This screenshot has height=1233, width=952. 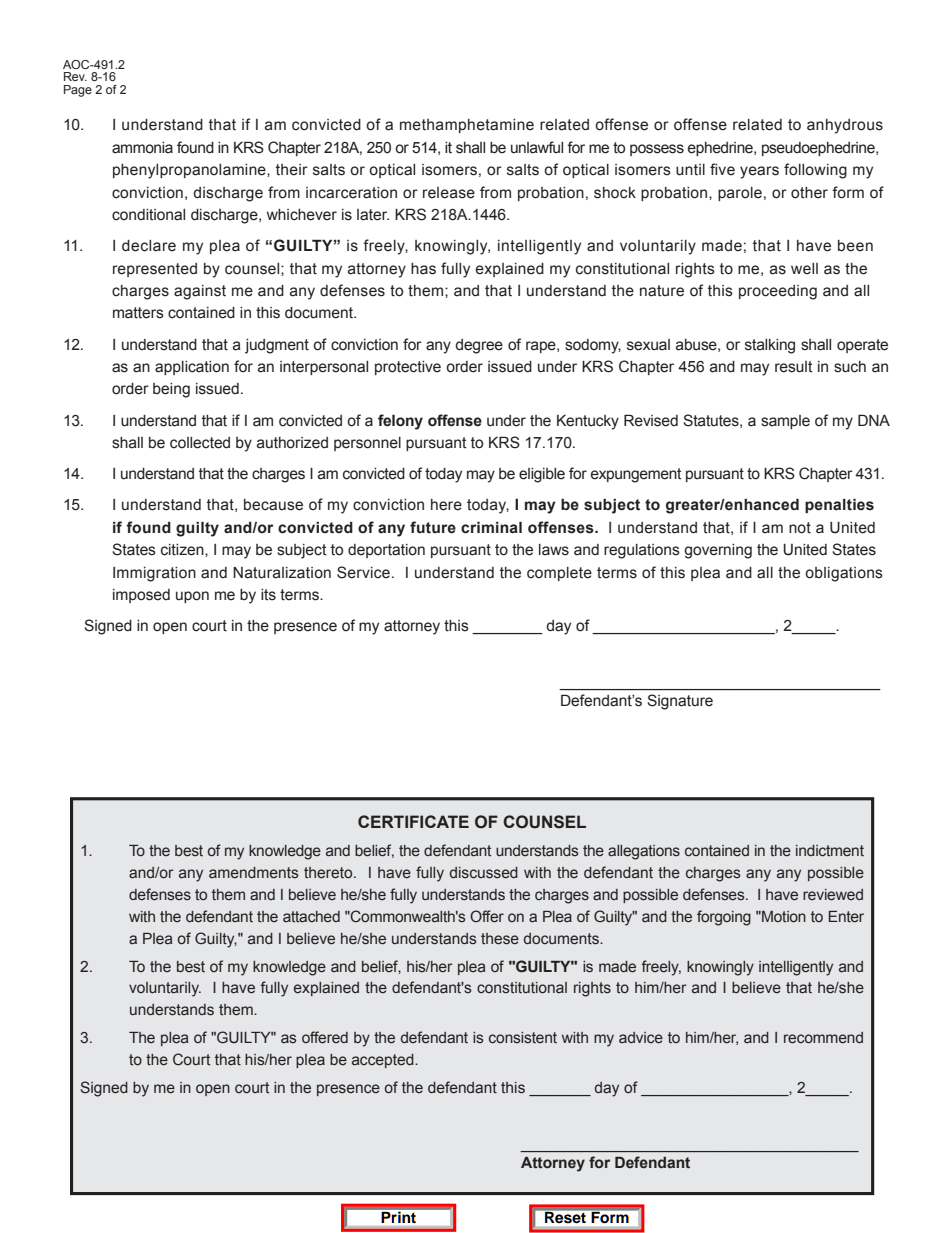 I want to click on Immigration, so click(x=154, y=574).
